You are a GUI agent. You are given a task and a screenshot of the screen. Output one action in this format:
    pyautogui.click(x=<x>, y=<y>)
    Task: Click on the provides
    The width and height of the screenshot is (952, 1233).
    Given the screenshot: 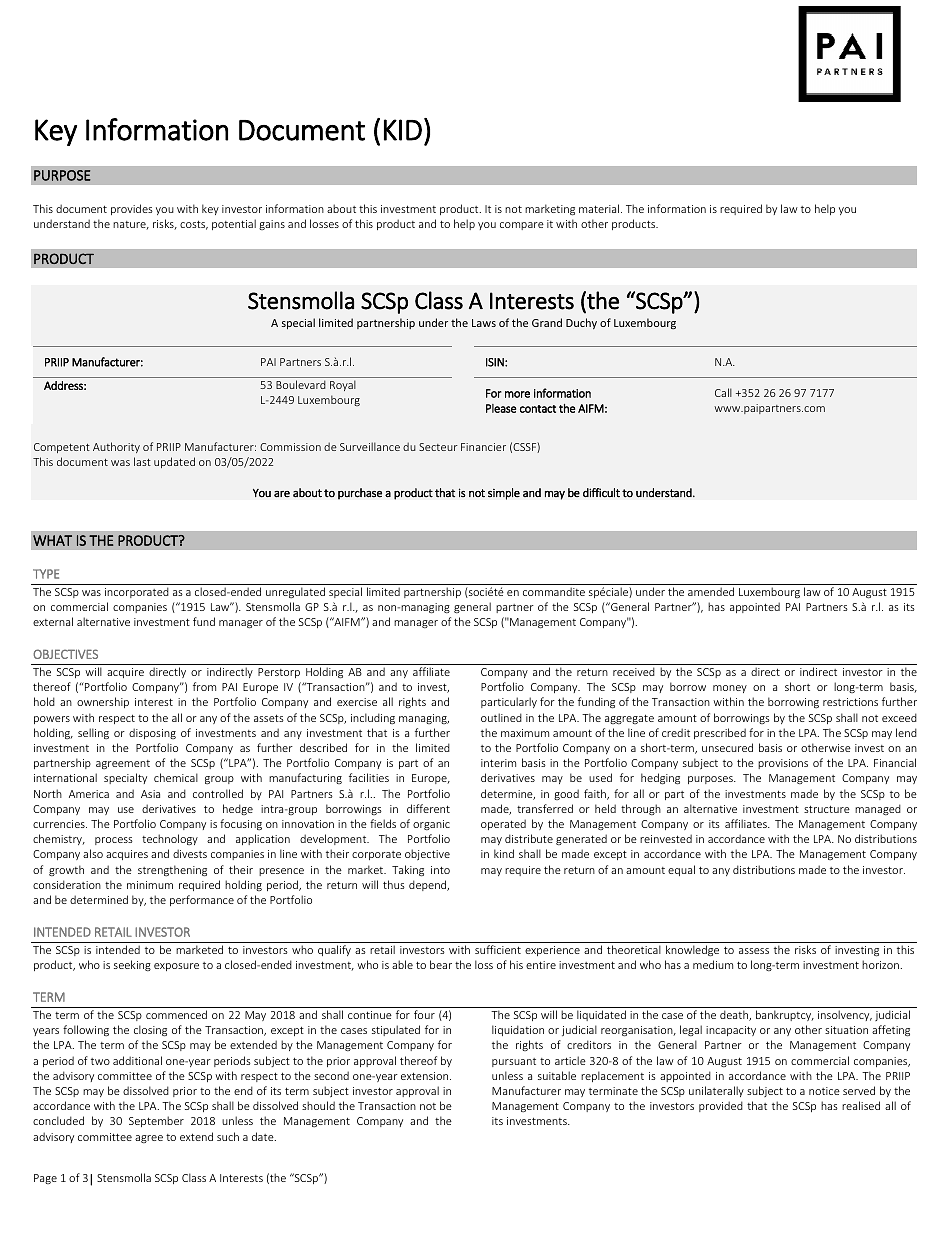 What is the action you would take?
    pyautogui.click(x=132, y=209)
